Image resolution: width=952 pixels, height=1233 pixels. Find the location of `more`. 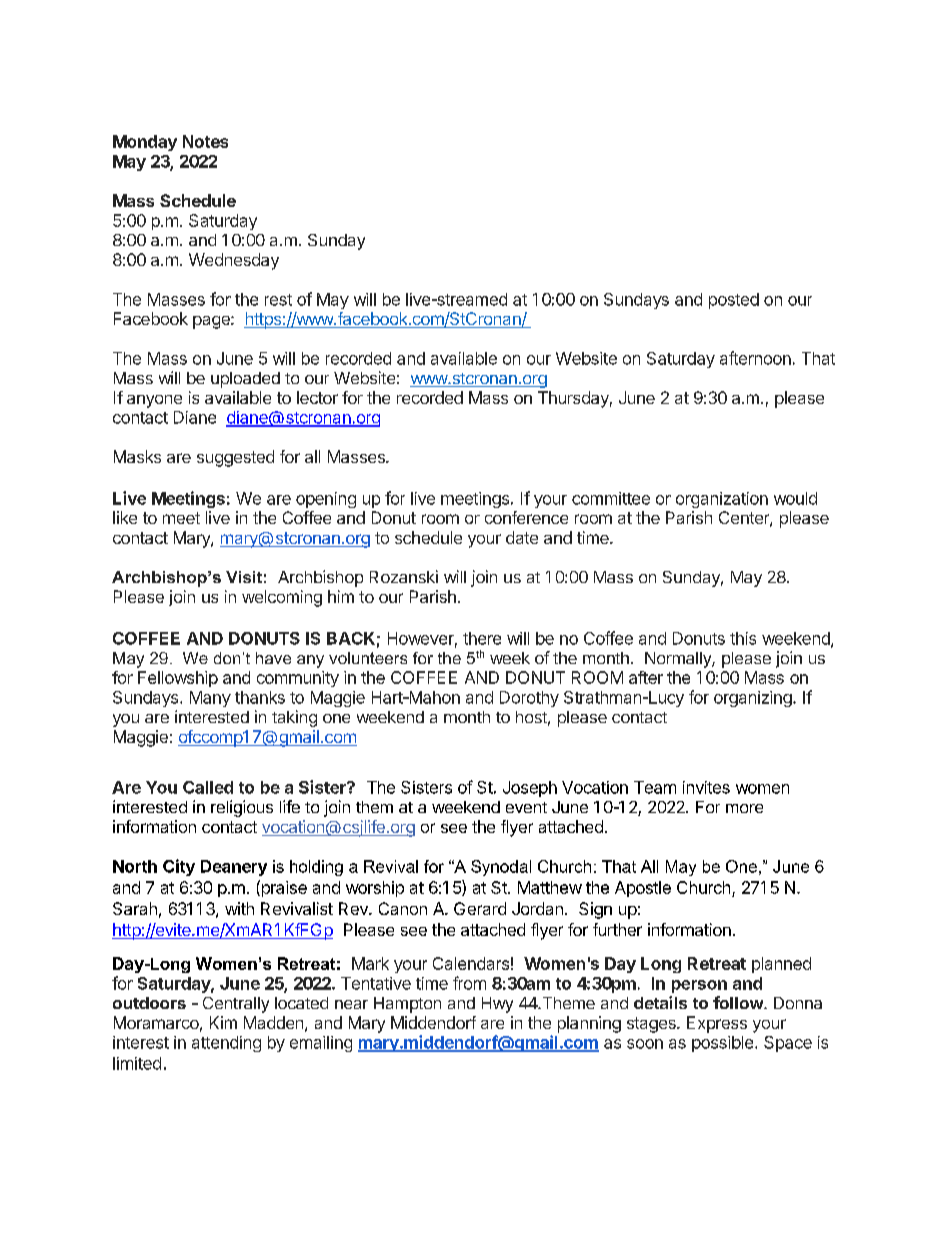

more is located at coordinates (744, 808).
